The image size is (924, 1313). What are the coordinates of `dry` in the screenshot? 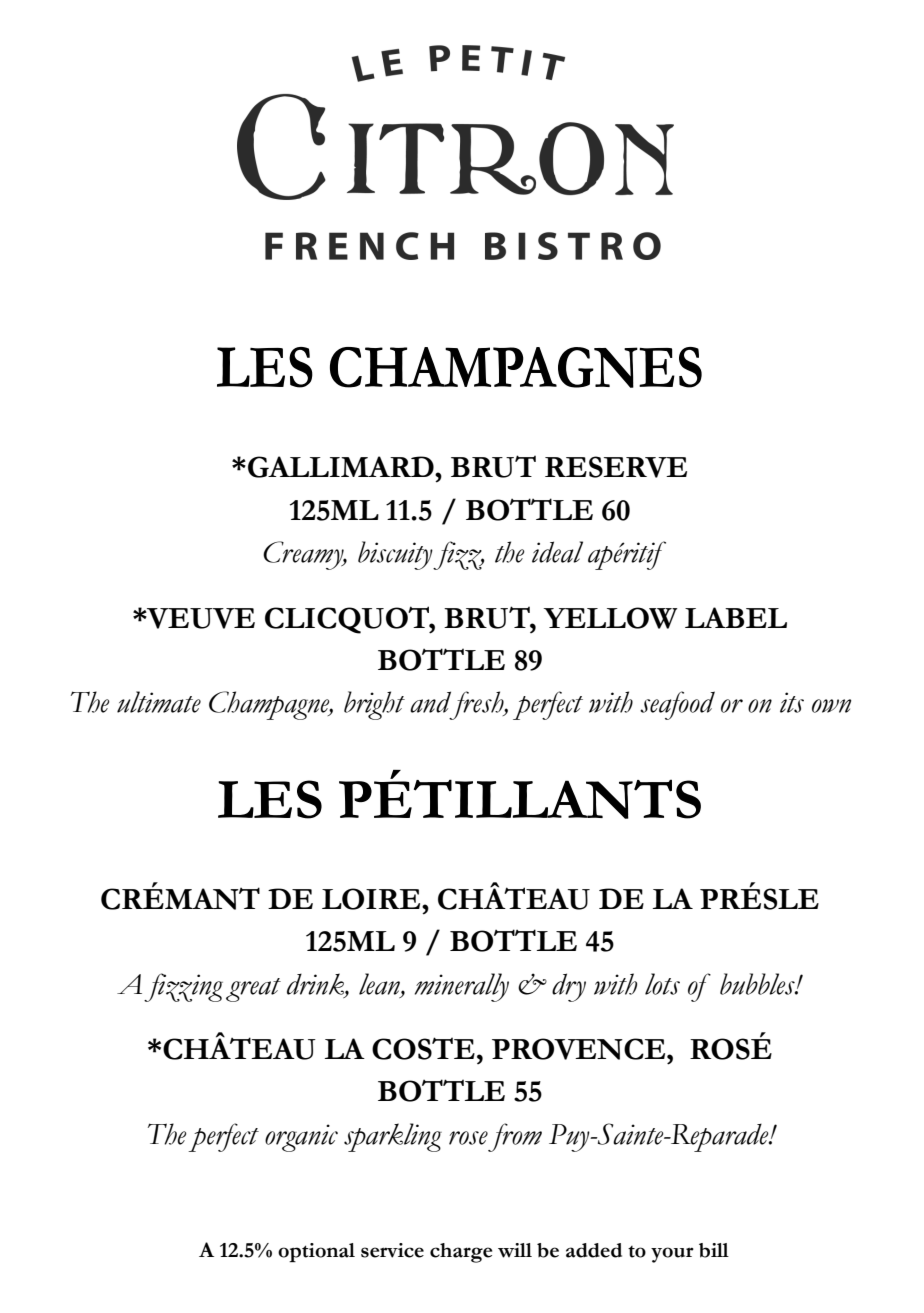 It's located at (569, 987).
